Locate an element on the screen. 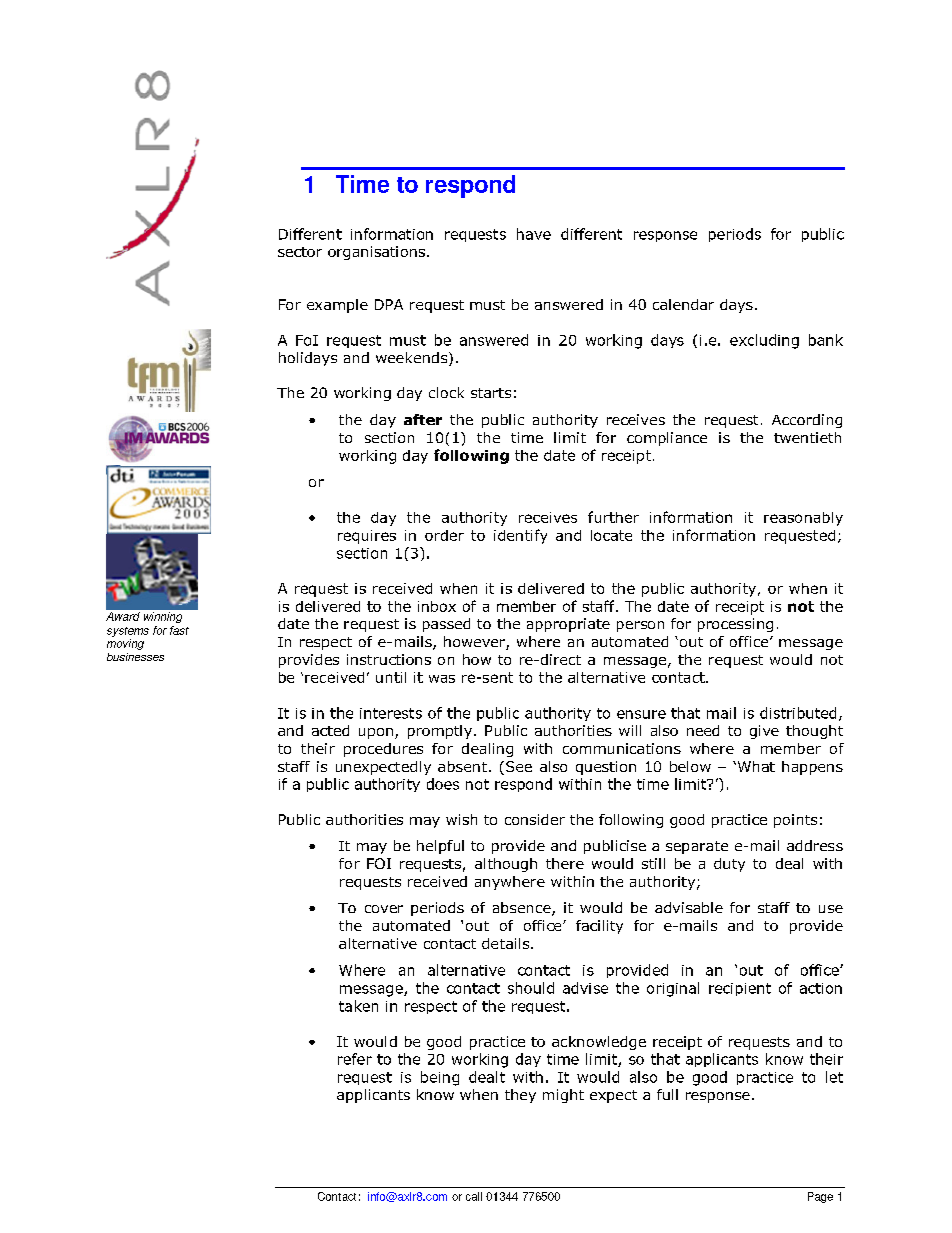 The width and height of the screenshot is (952, 1233). promptly is located at coordinates (440, 732).
